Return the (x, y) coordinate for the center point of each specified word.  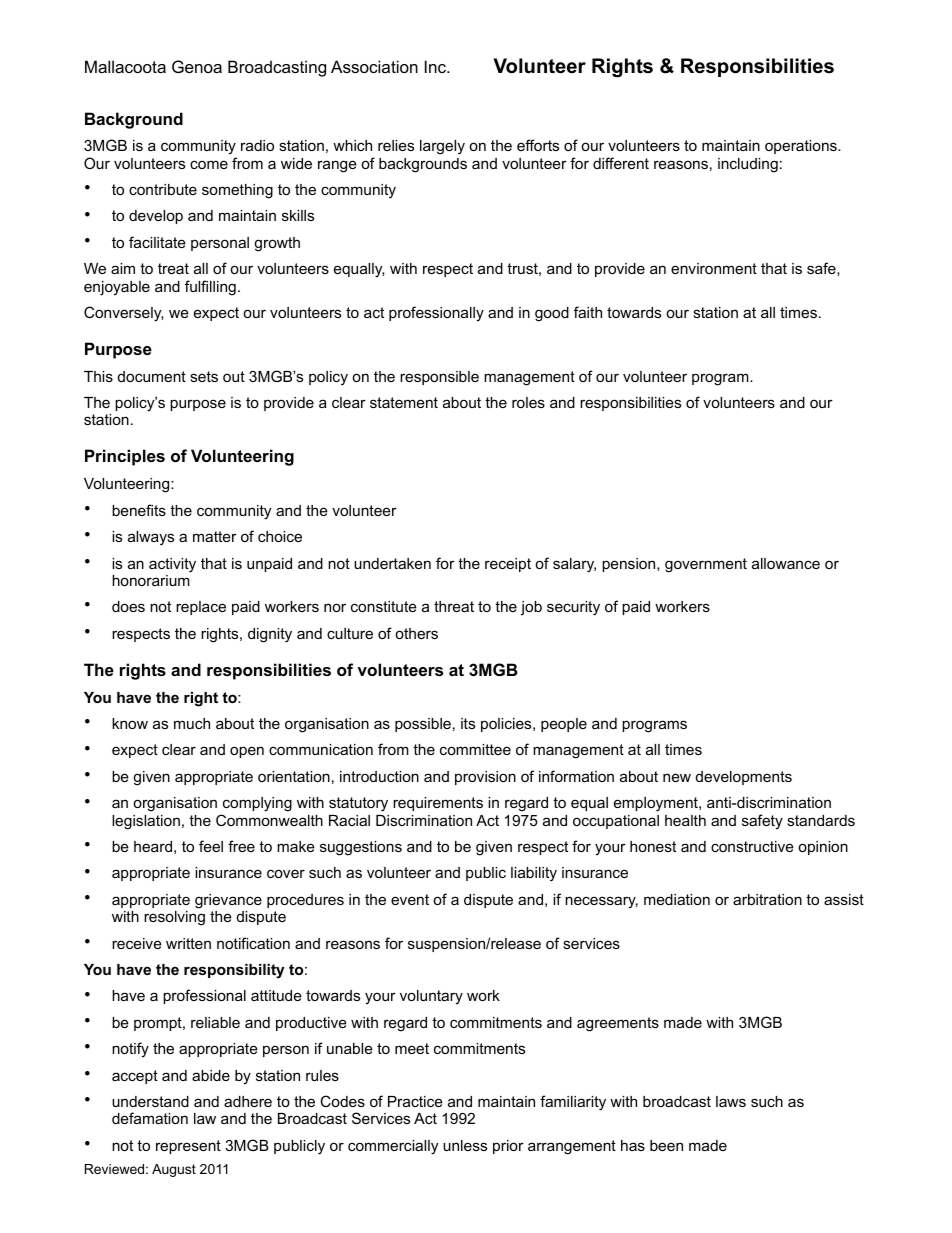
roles (528, 402)
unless (465, 1145)
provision (485, 778)
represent (188, 1147)
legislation (146, 822)
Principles (125, 457)
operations (802, 147)
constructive (752, 846)
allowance (786, 563)
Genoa (197, 66)
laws (731, 1101)
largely (442, 147)
